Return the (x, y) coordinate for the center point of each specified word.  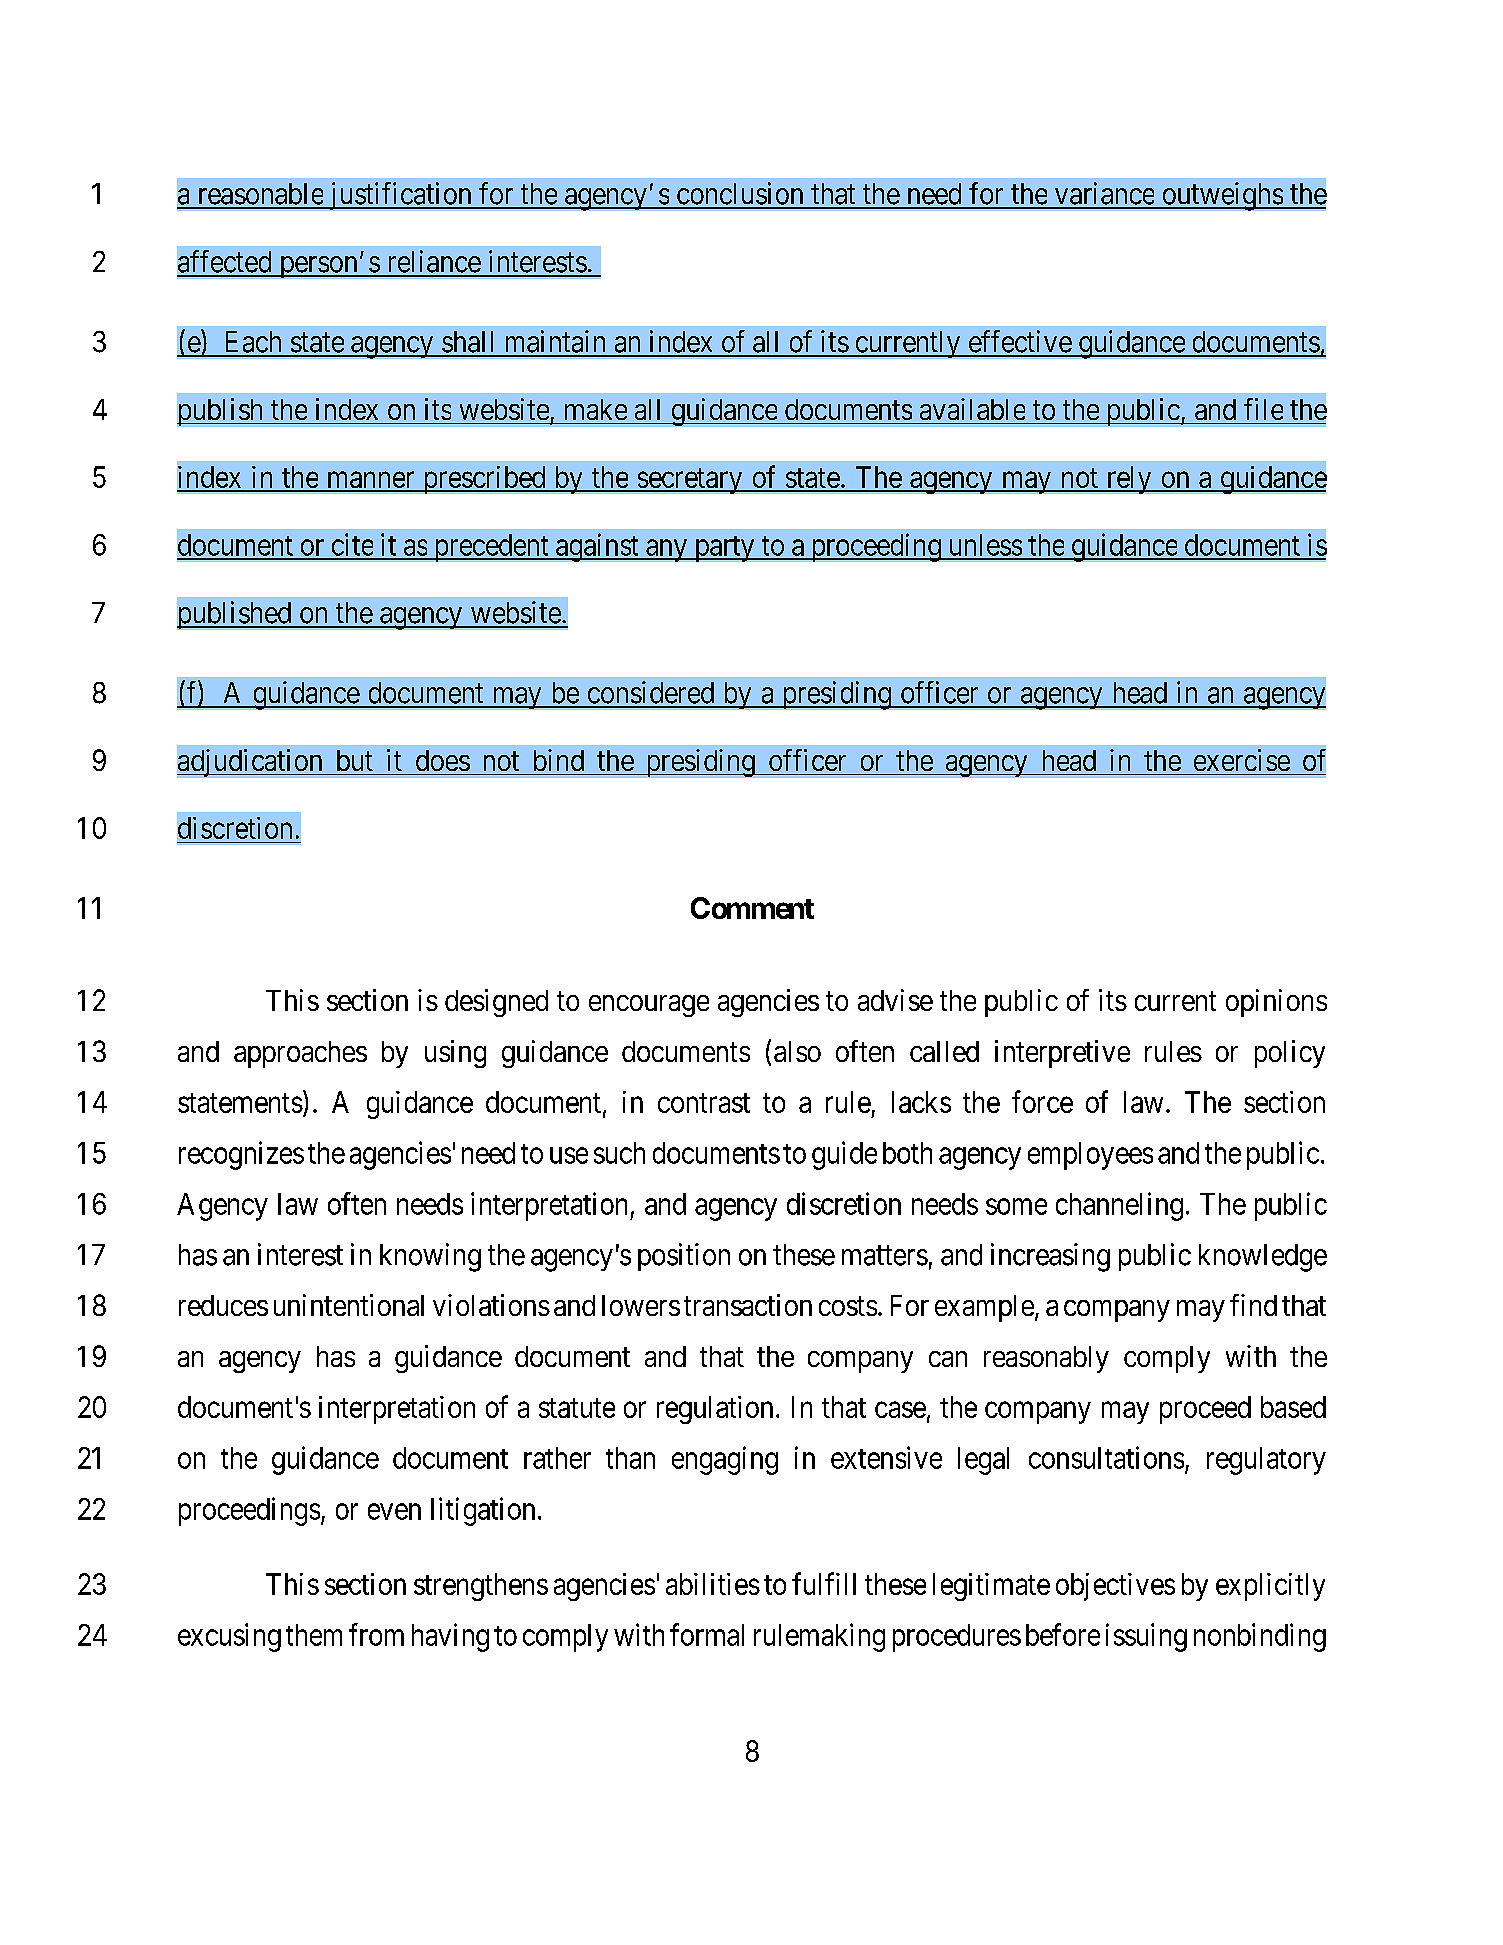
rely (1129, 480)
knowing (430, 1257)
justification (400, 196)
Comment (752, 908)
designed (496, 1003)
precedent (491, 548)
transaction (748, 1305)
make (596, 409)
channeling (1119, 1206)
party (724, 549)
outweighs (1222, 196)
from (376, 1634)
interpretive (1062, 1054)
